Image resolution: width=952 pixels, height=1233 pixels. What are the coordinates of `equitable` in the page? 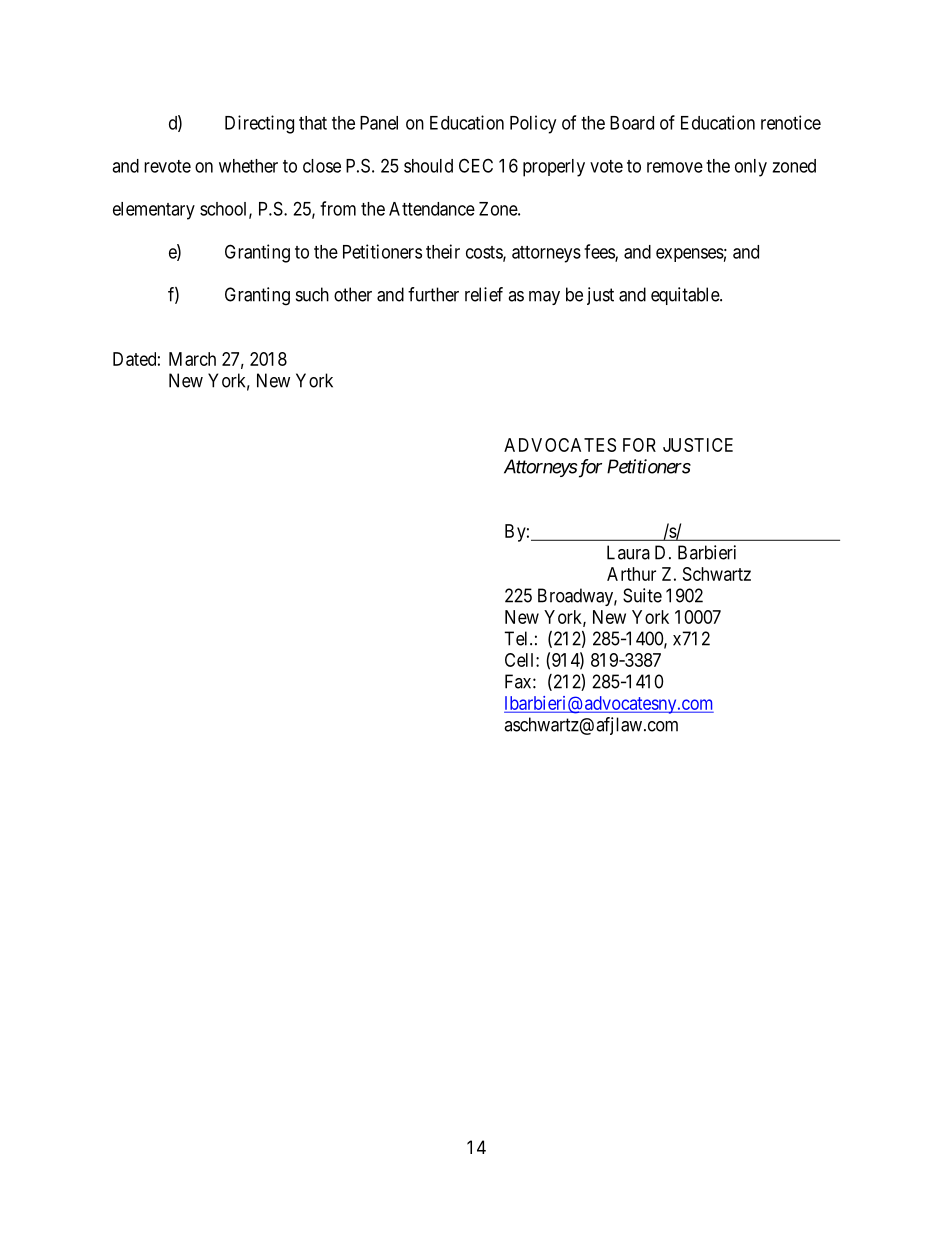 It's located at (686, 296).
